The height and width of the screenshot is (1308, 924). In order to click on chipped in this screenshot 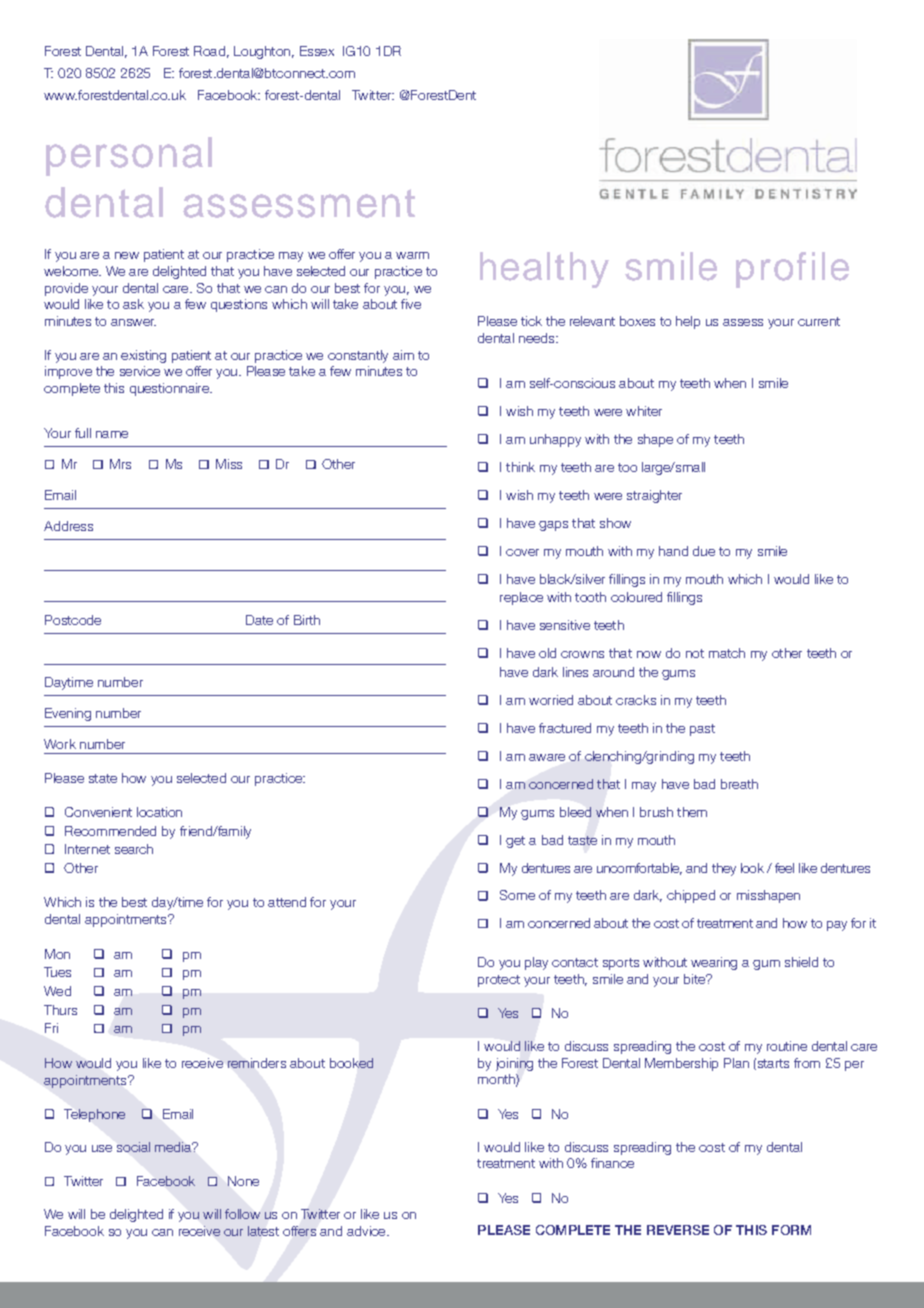, I will do `click(691, 896)`.
